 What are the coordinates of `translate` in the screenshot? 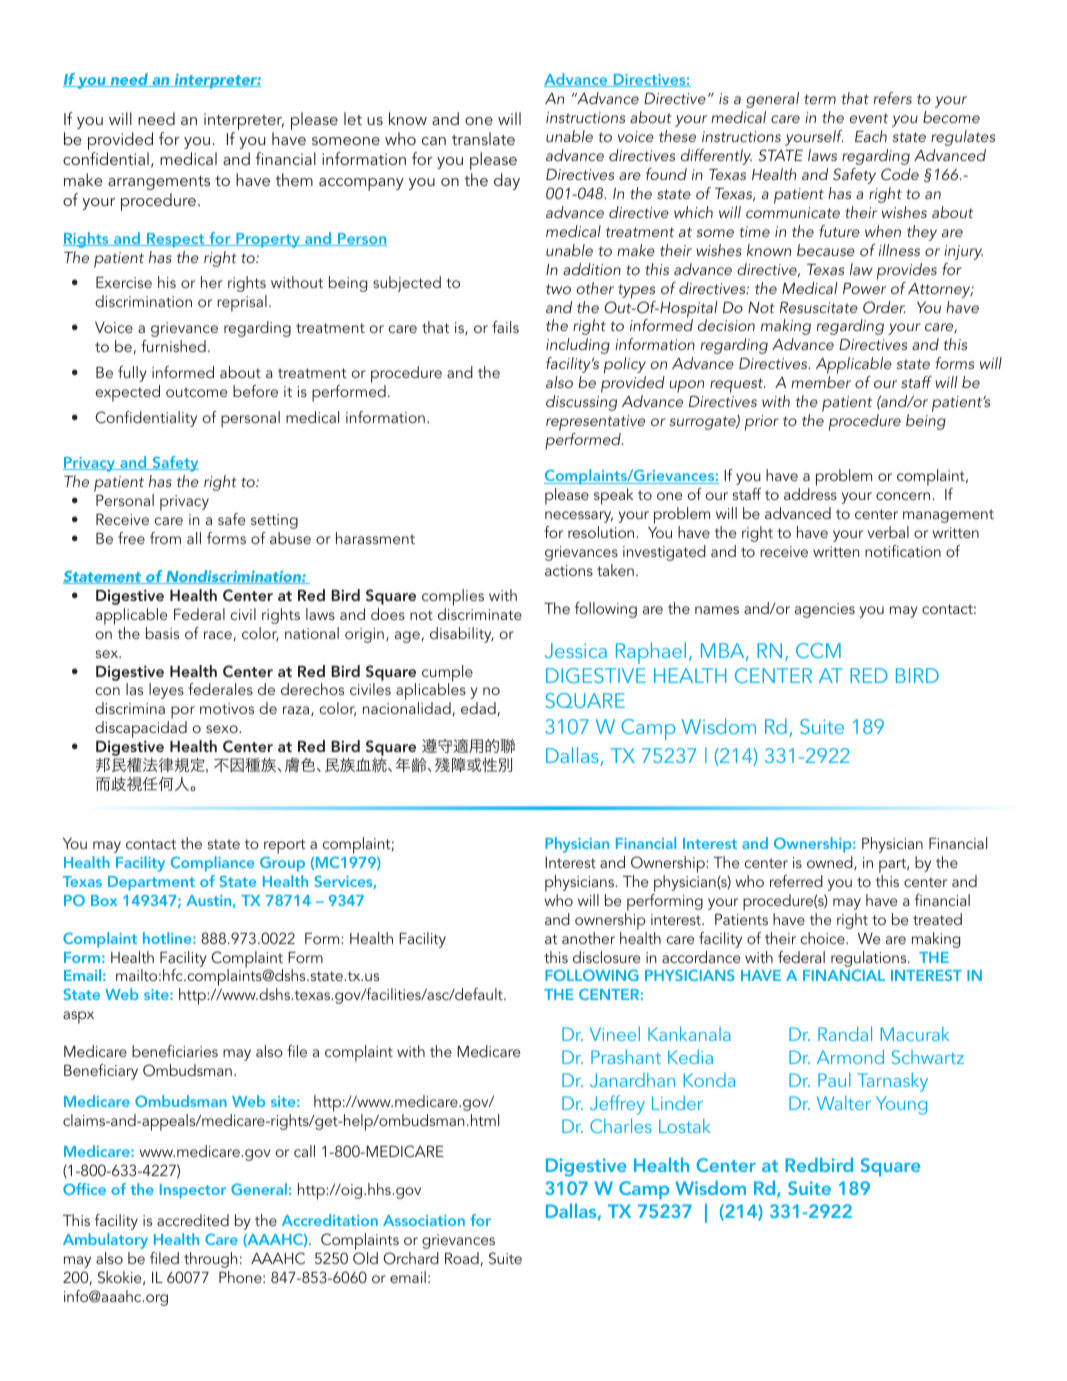 It's located at (483, 138).
